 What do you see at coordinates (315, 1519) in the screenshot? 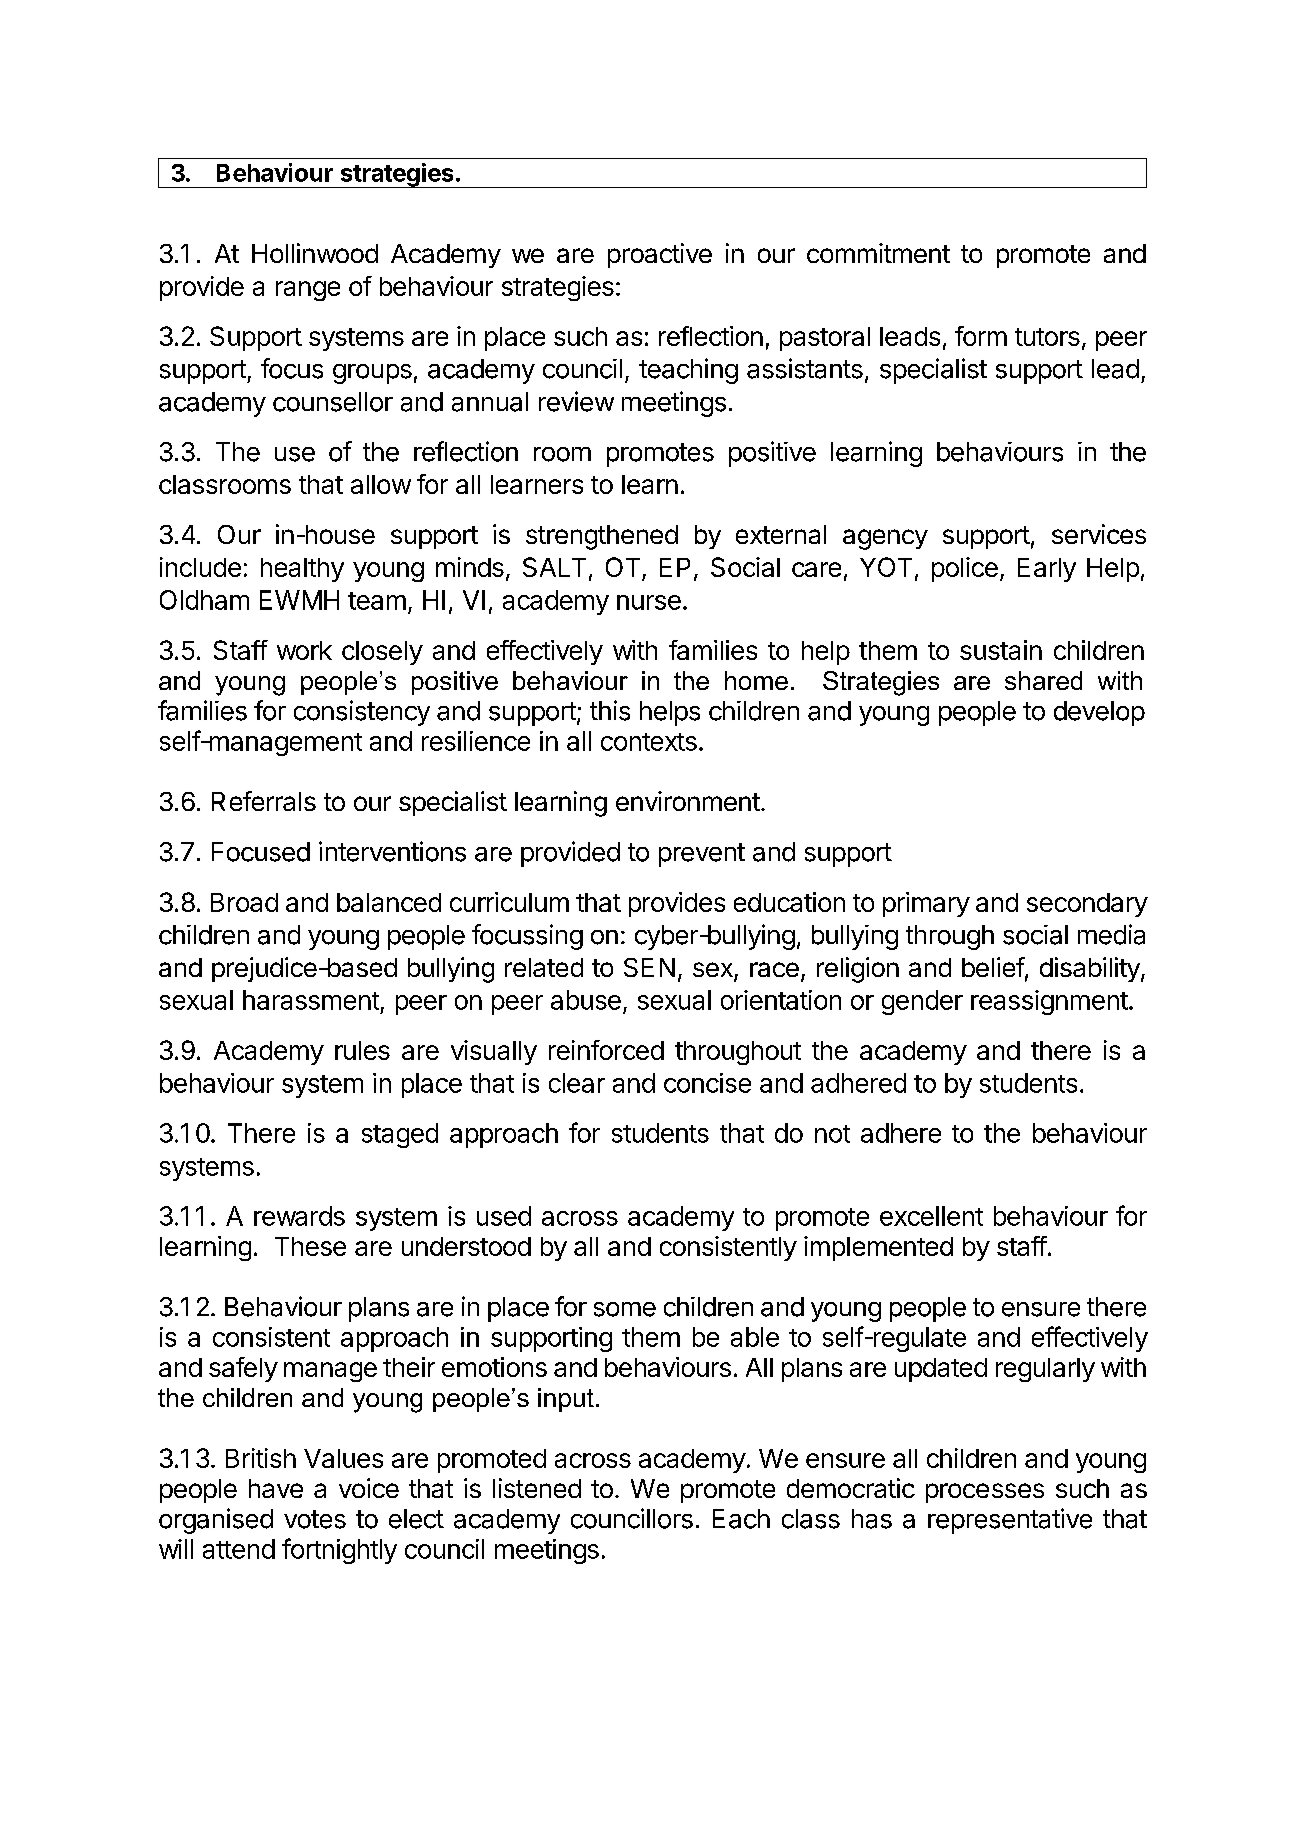
I see `votes` at bounding box center [315, 1519].
